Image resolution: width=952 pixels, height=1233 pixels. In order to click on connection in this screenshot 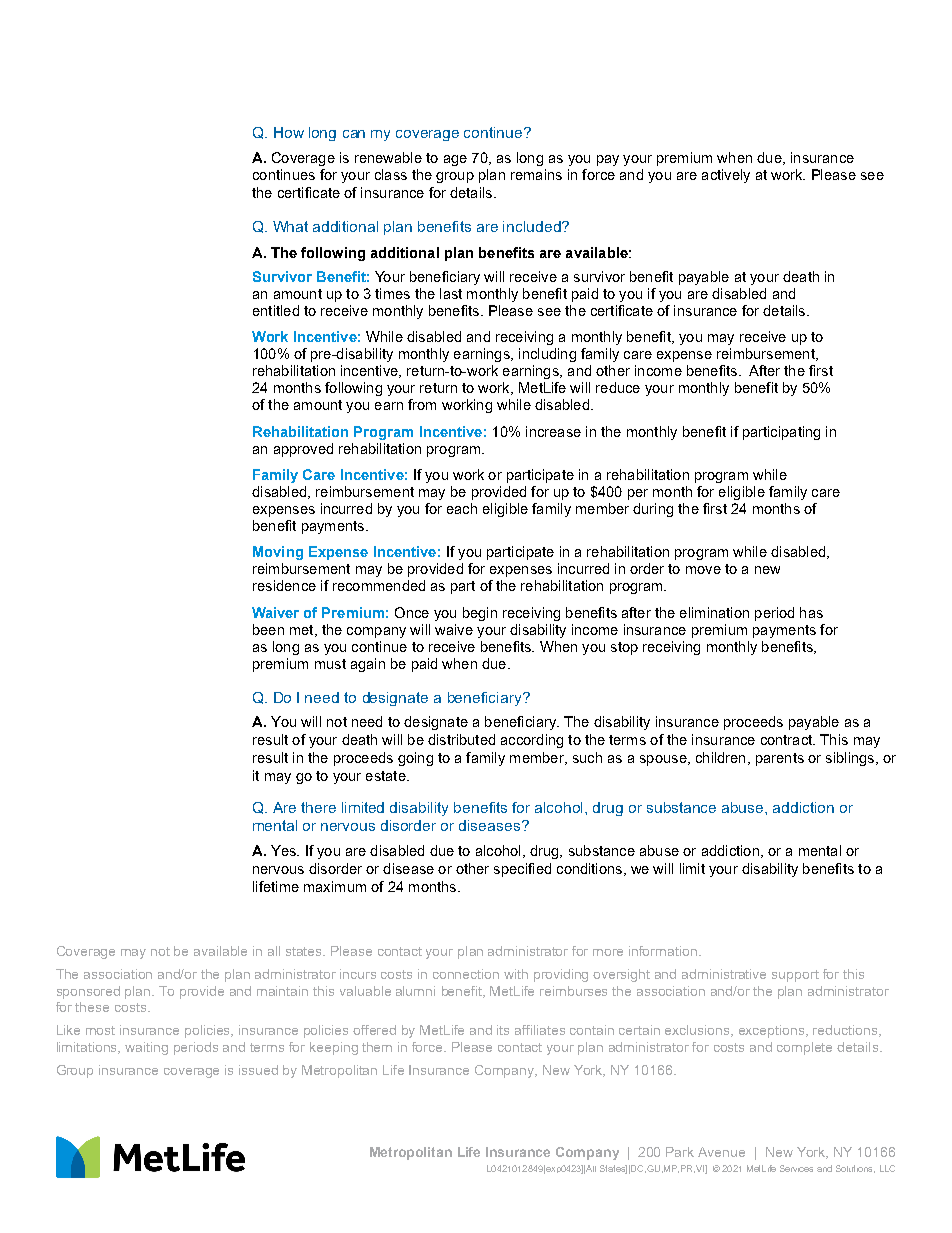, I will do `click(466, 974)`.
